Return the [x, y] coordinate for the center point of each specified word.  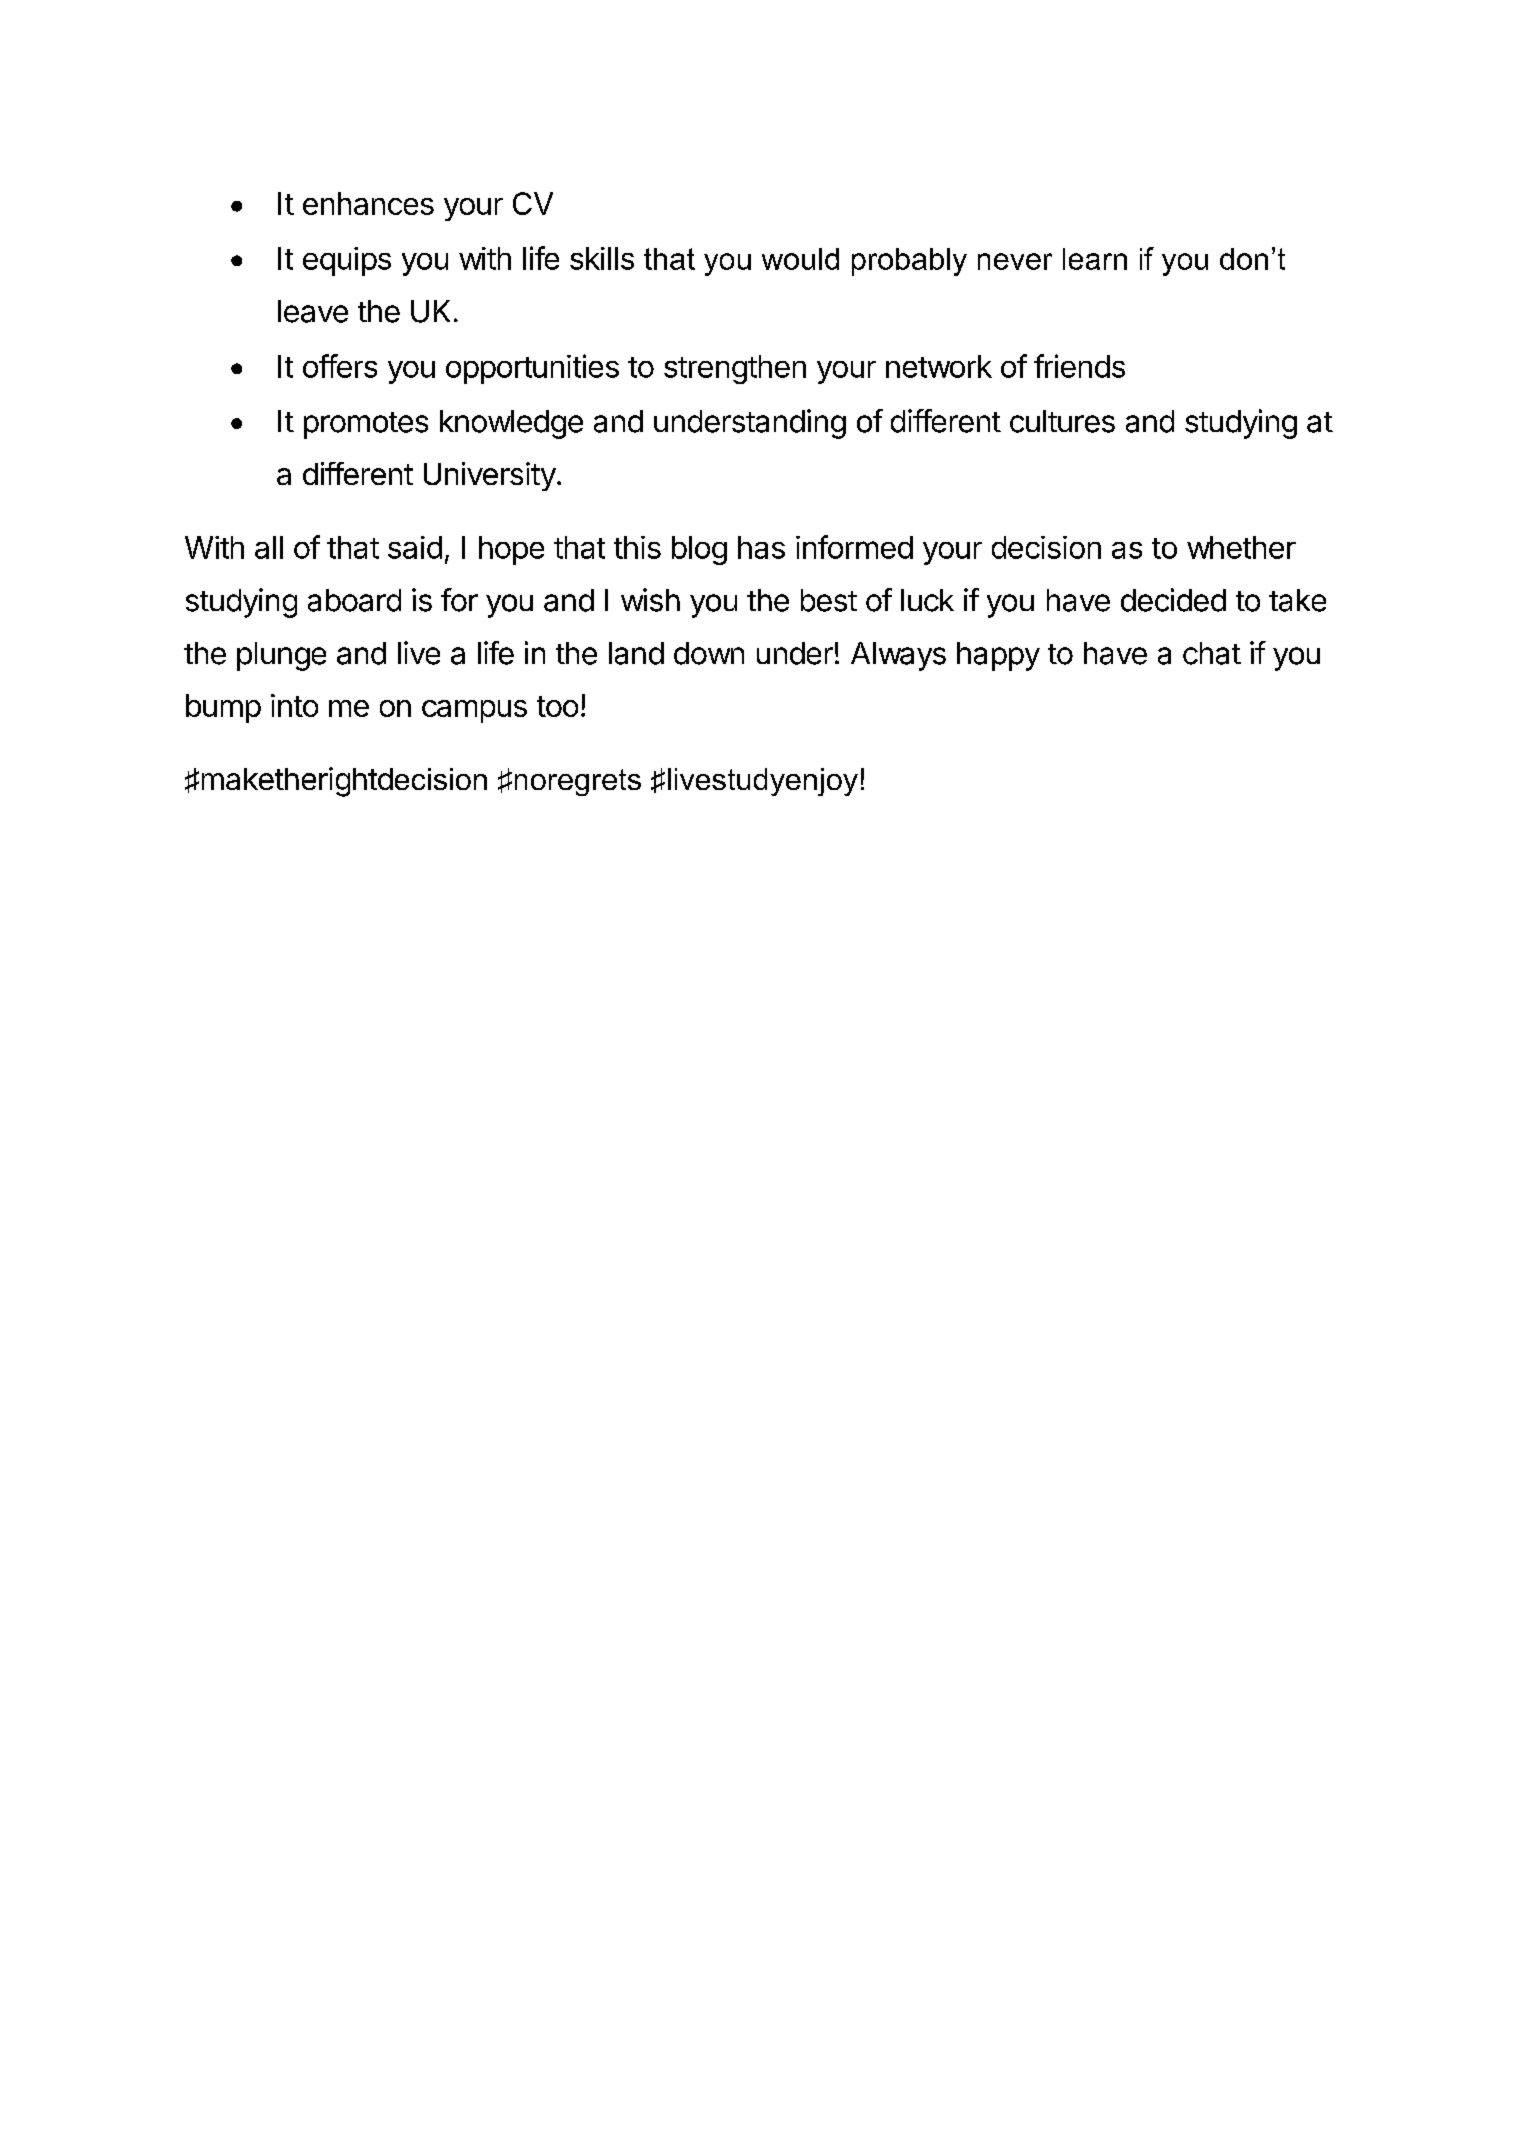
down [709, 653]
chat [1212, 653]
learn [1095, 259]
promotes [366, 425]
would [800, 259]
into [294, 705]
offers [340, 366]
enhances [368, 203]
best [829, 600]
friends [1079, 366]
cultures [1062, 421]
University [490, 476]
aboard [354, 600]
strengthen [735, 369]
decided [1173, 600]
